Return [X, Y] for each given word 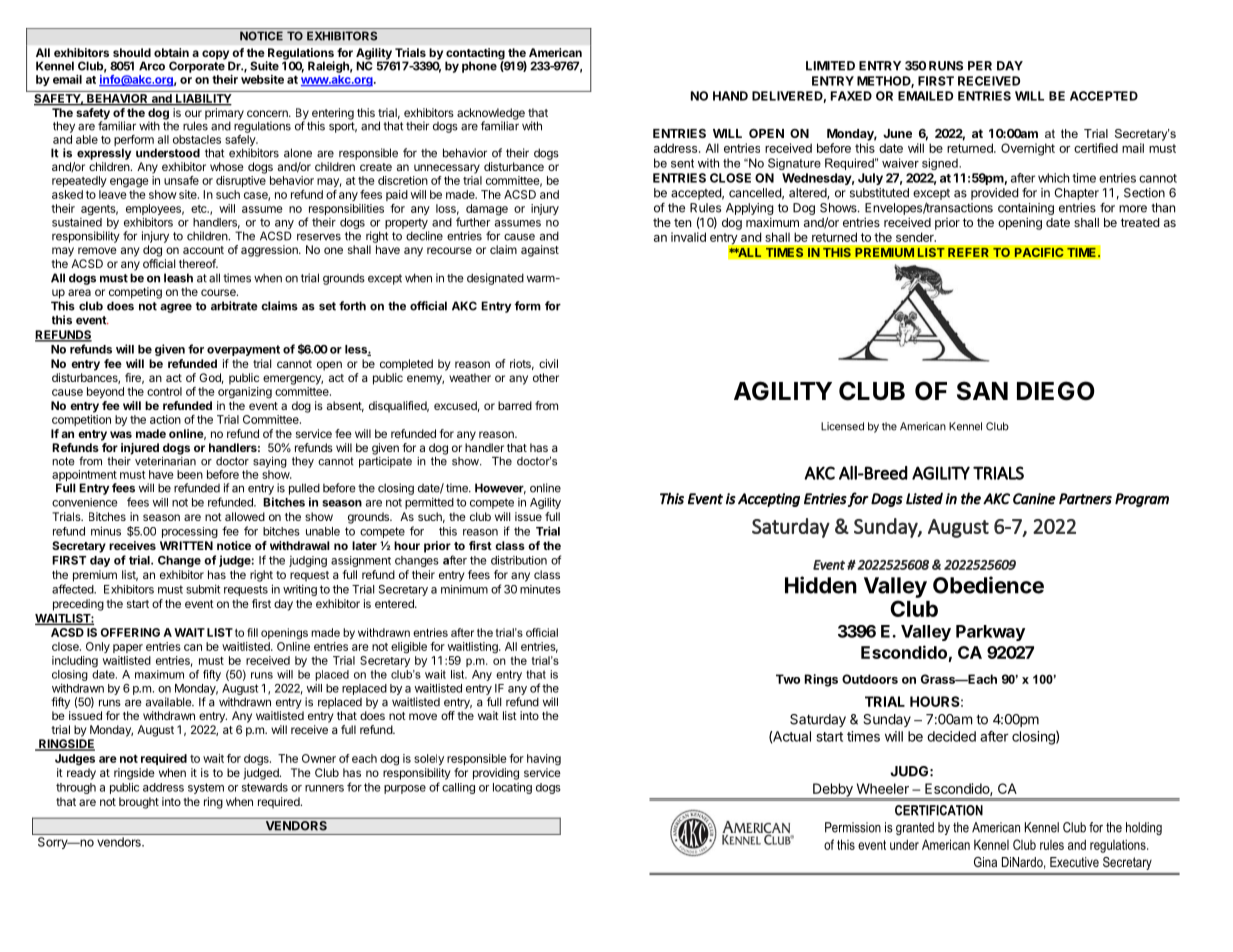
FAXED [851, 96]
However [500, 489]
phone [479, 67]
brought [139, 803]
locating [512, 788]
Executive [1074, 862]
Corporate [197, 66]
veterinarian [165, 460]
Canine [1034, 499]
